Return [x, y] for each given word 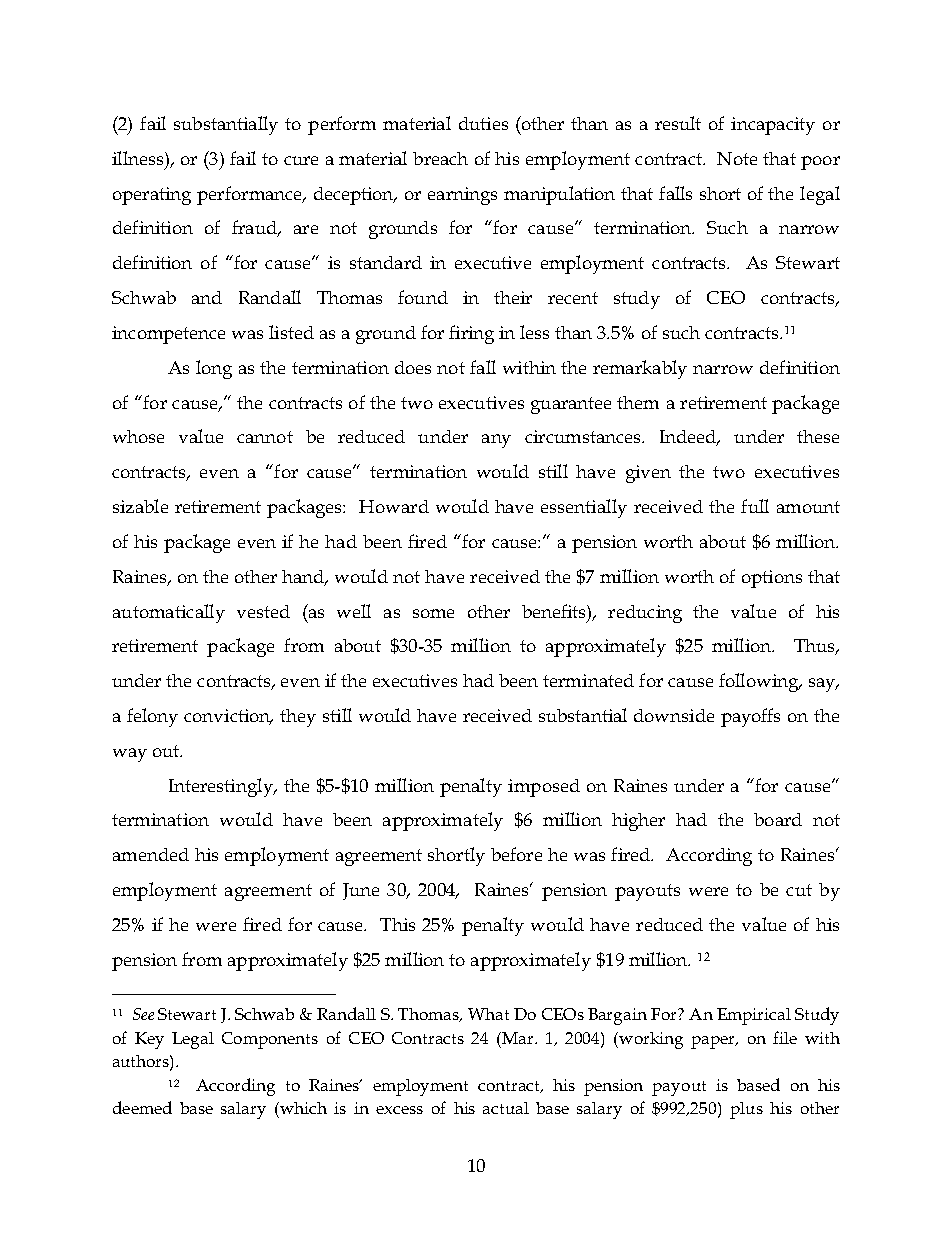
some [433, 613]
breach [440, 158]
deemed [142, 1107]
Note [737, 158]
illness [139, 158]
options [772, 579]
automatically [169, 613]
